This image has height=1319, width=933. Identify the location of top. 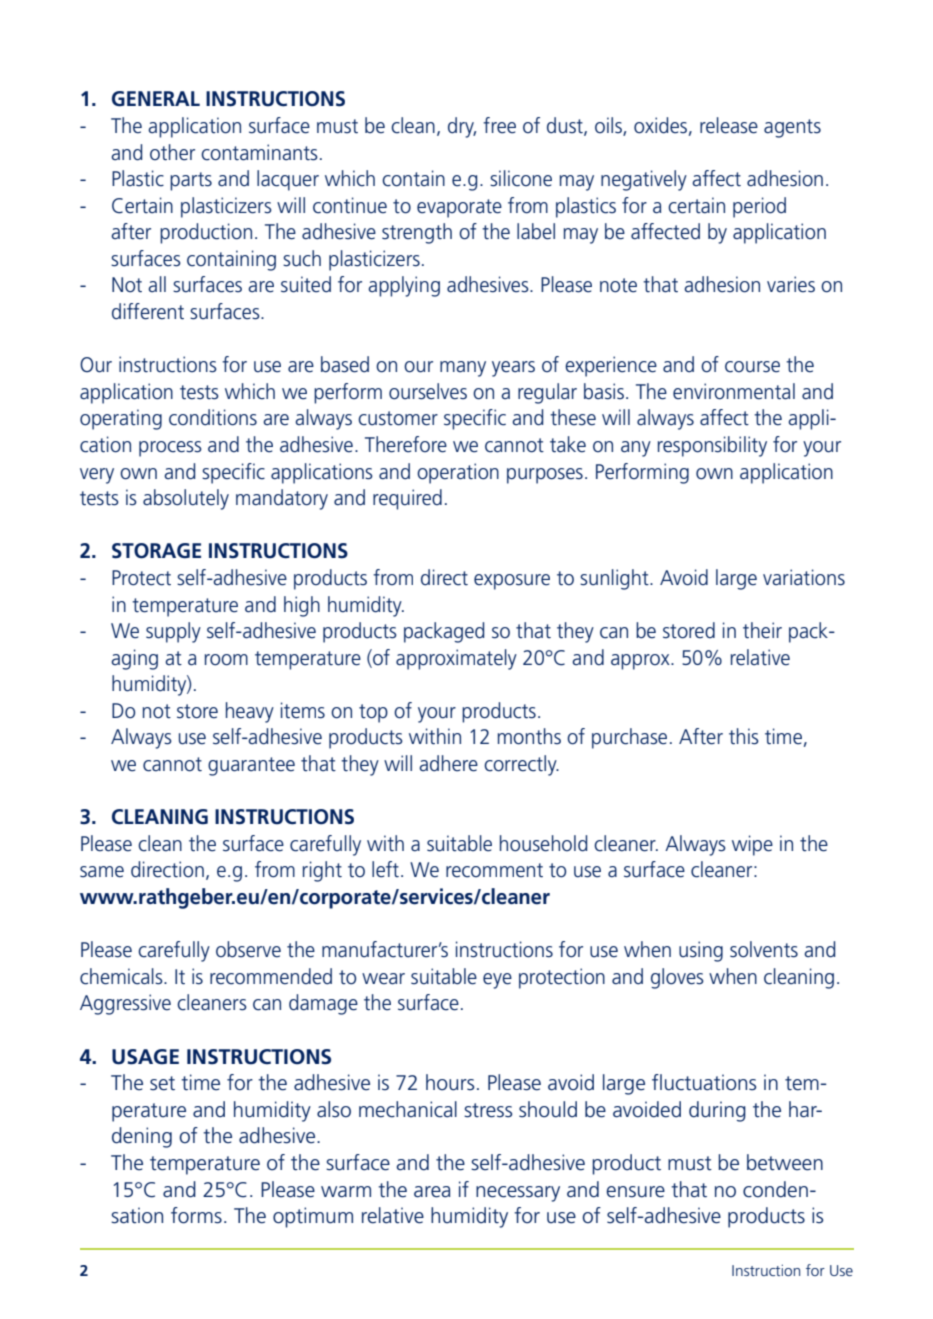
(373, 713).
